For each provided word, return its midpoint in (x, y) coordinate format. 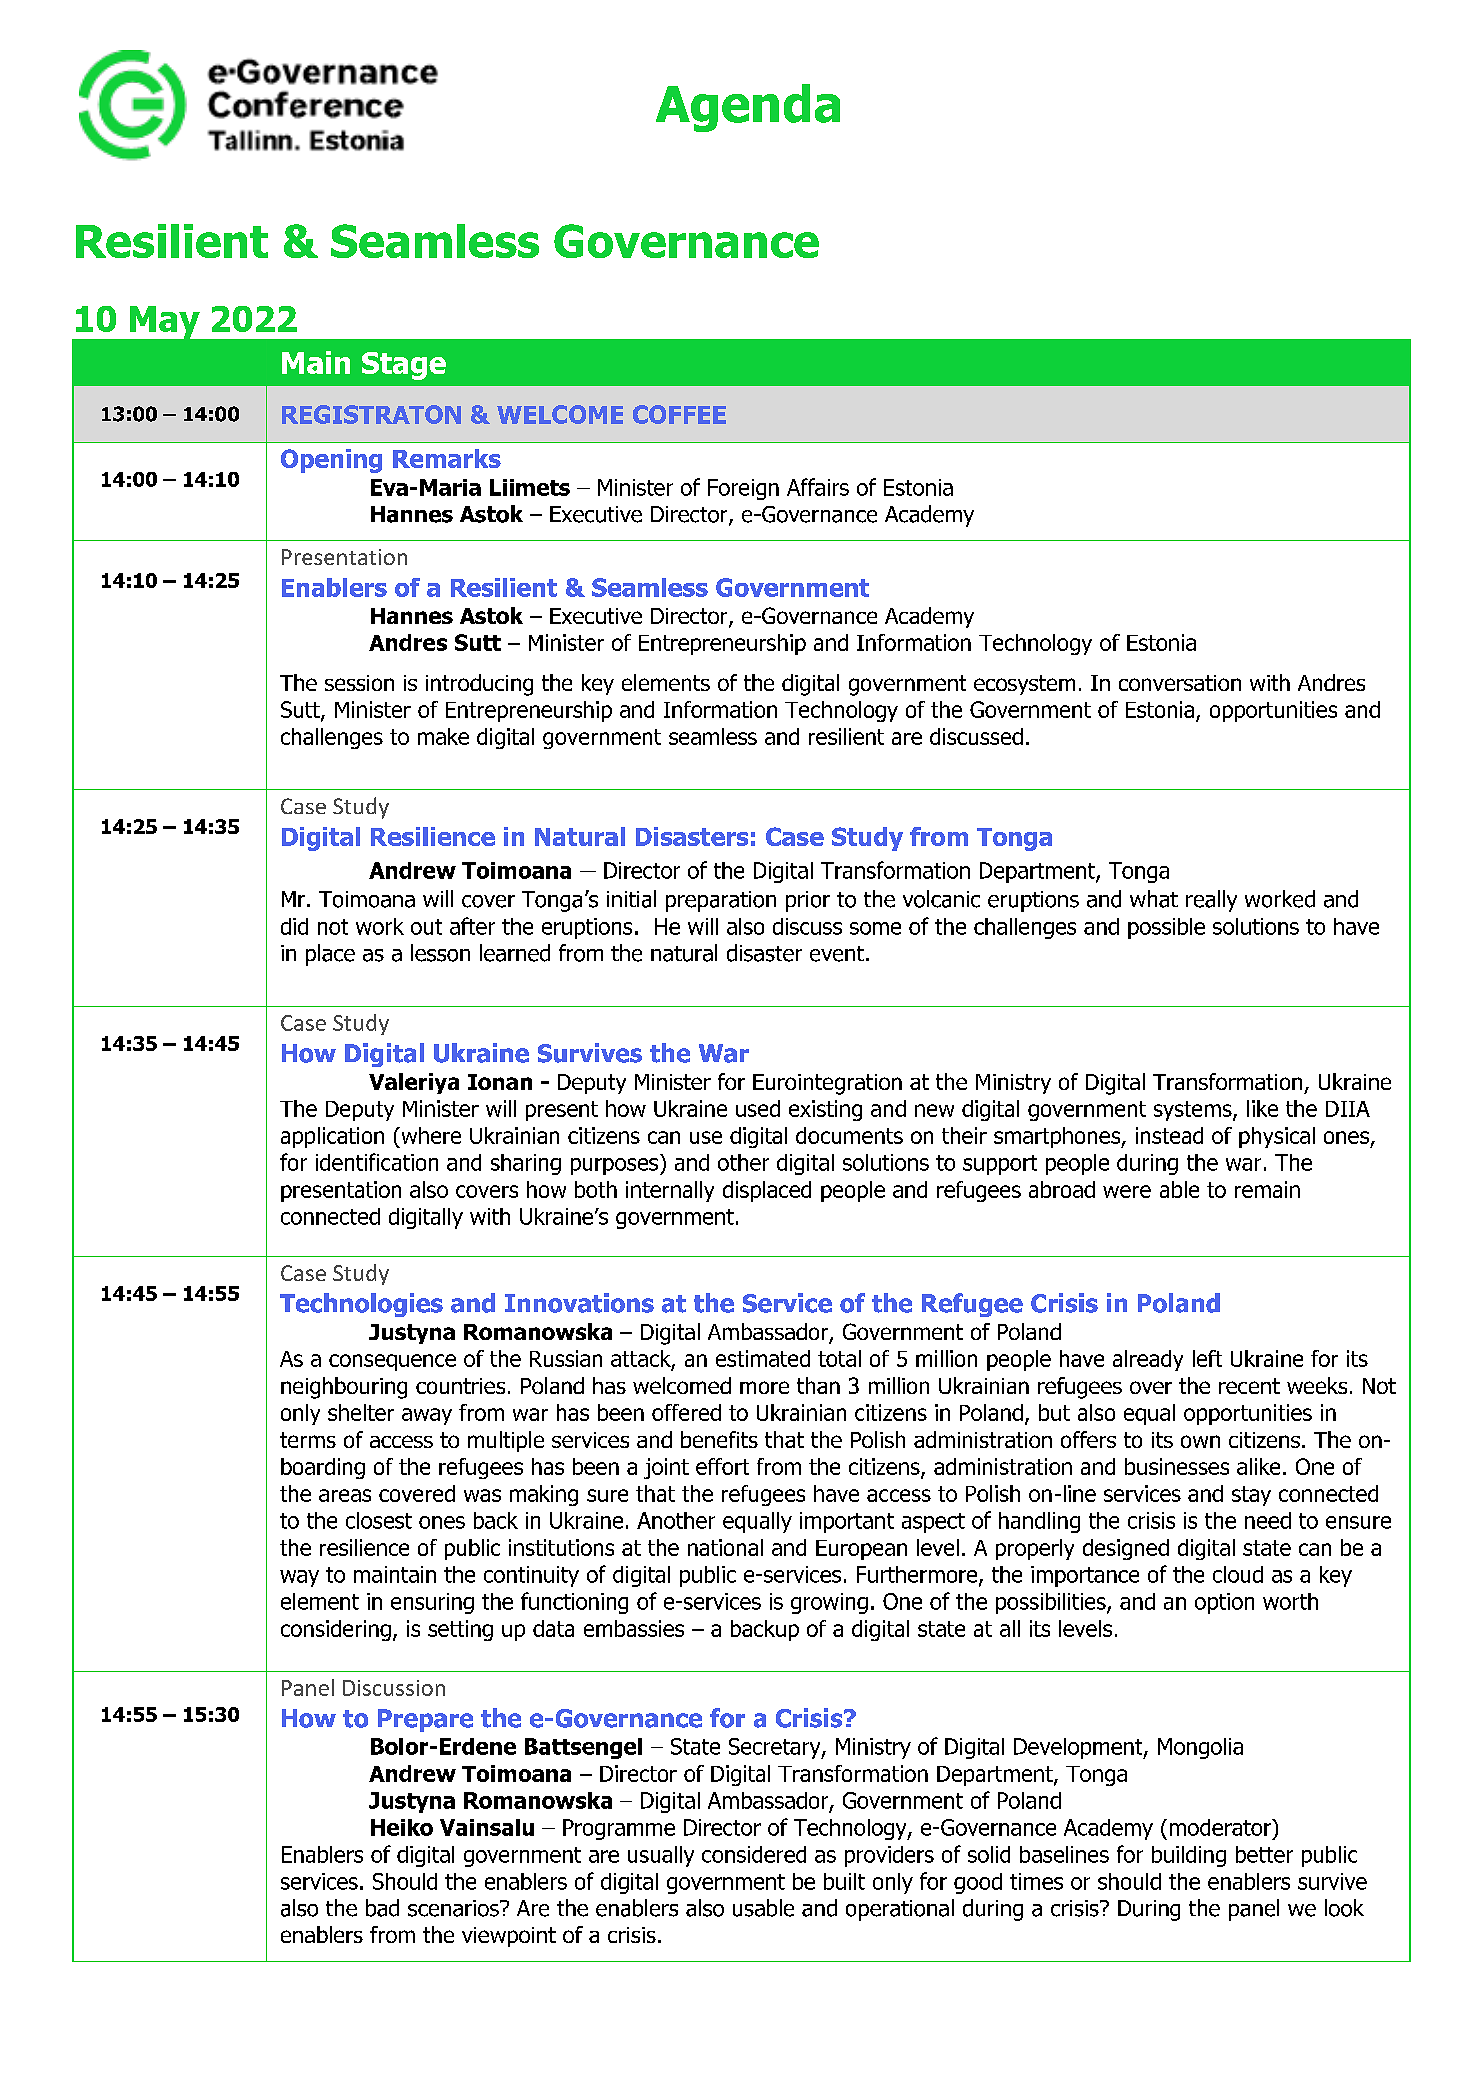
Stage (404, 366)
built (844, 1881)
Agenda (748, 108)
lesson (440, 953)
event (837, 954)
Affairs (818, 487)
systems (1194, 1111)
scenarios (454, 1908)
